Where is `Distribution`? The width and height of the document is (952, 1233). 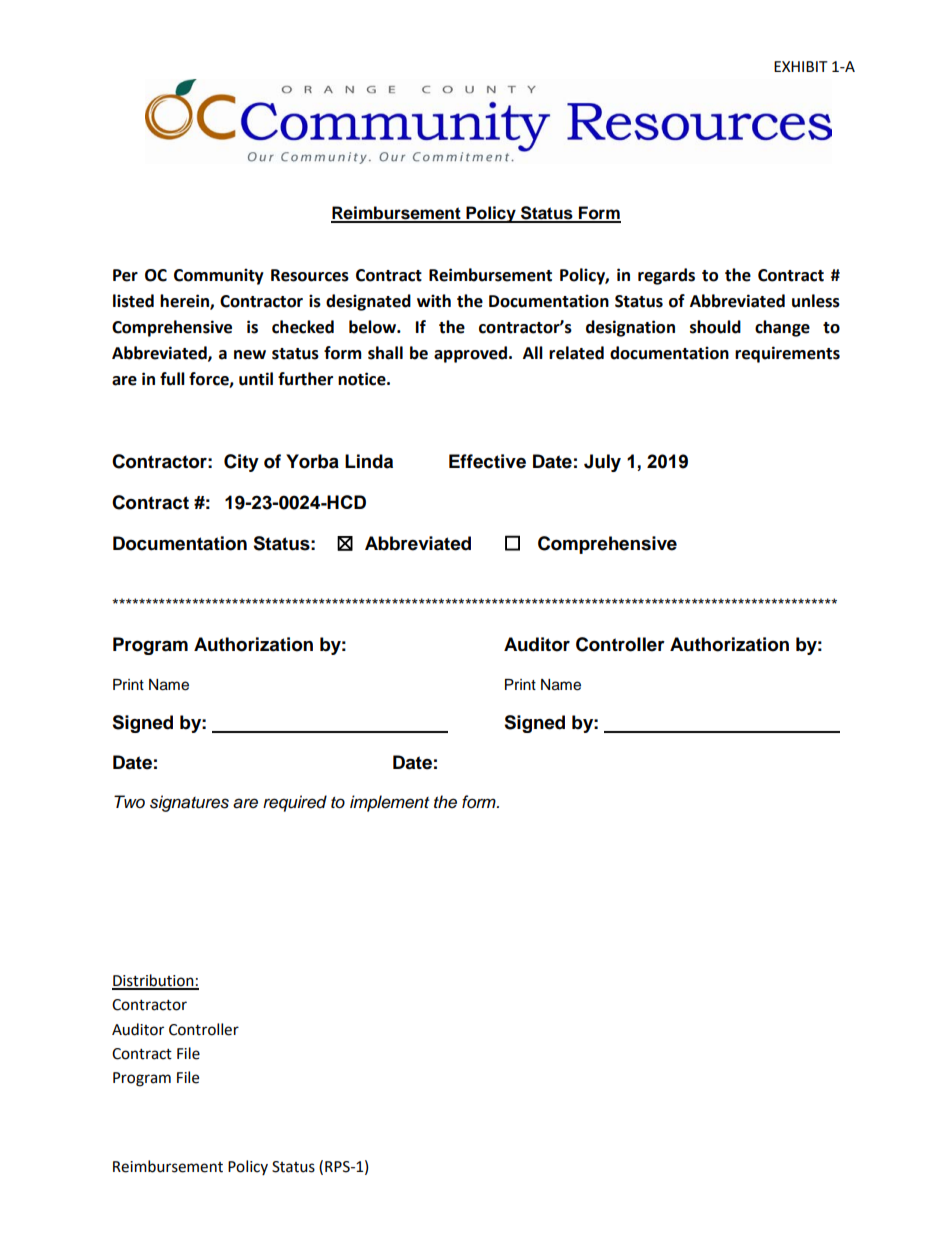 Distribution is located at coordinates (154, 981).
